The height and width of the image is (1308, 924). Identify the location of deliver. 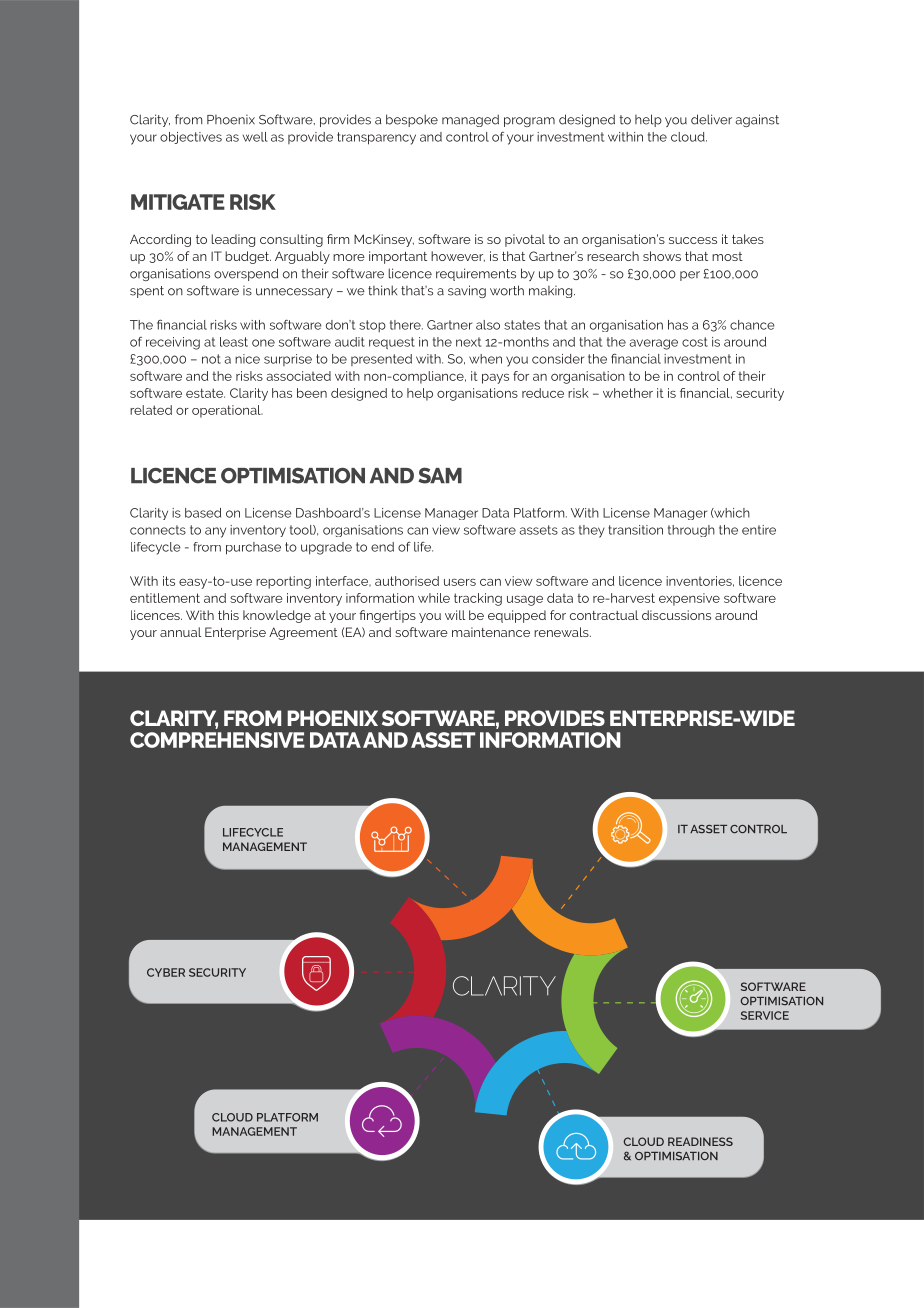
(711, 119).
